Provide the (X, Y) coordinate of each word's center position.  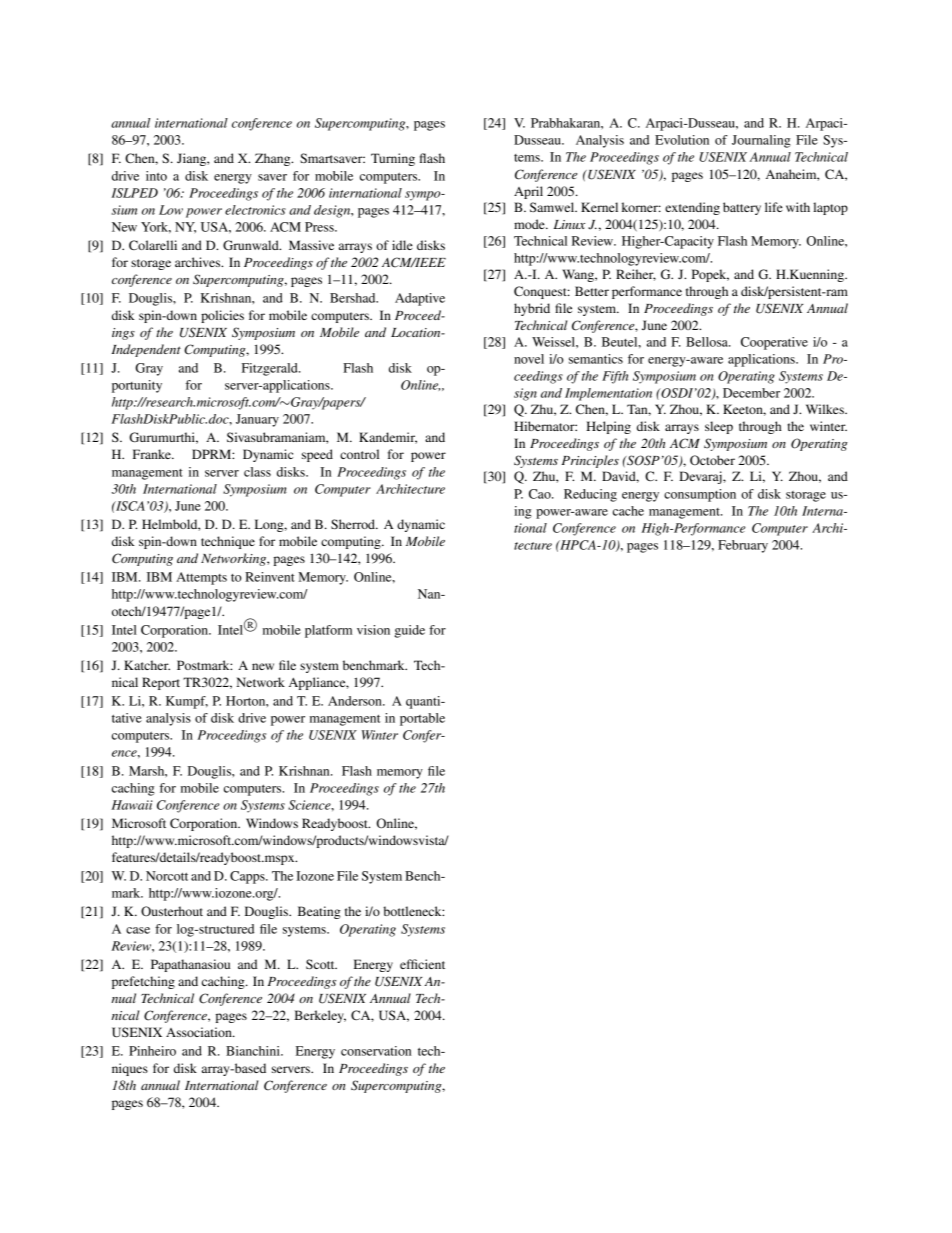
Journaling (761, 141)
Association (200, 1032)
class (257, 472)
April (528, 192)
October (712, 460)
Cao (541, 494)
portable (422, 719)
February (743, 546)
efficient (422, 964)
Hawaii (132, 805)
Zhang (274, 159)
